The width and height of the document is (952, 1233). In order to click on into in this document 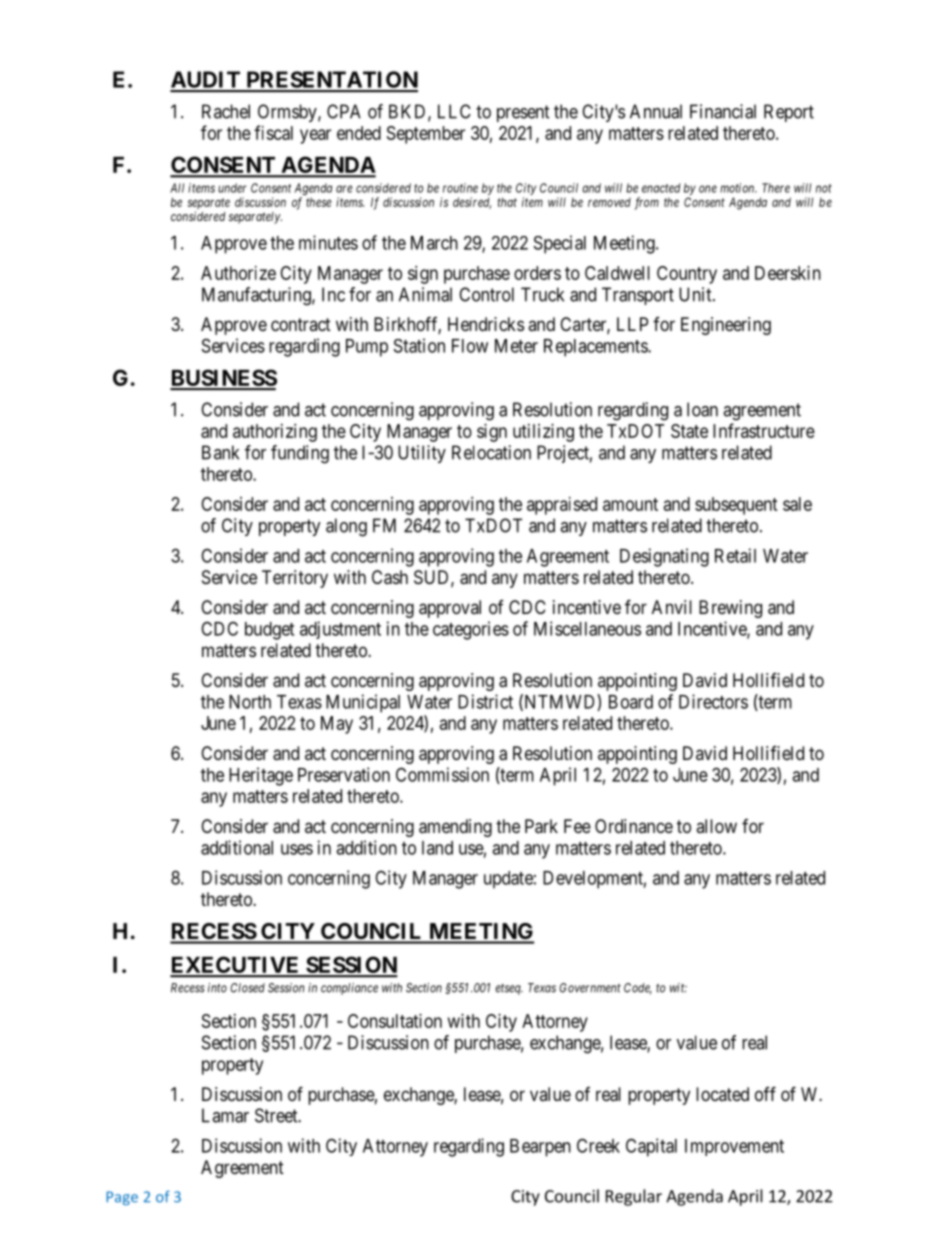, I will do `click(217, 988)`.
